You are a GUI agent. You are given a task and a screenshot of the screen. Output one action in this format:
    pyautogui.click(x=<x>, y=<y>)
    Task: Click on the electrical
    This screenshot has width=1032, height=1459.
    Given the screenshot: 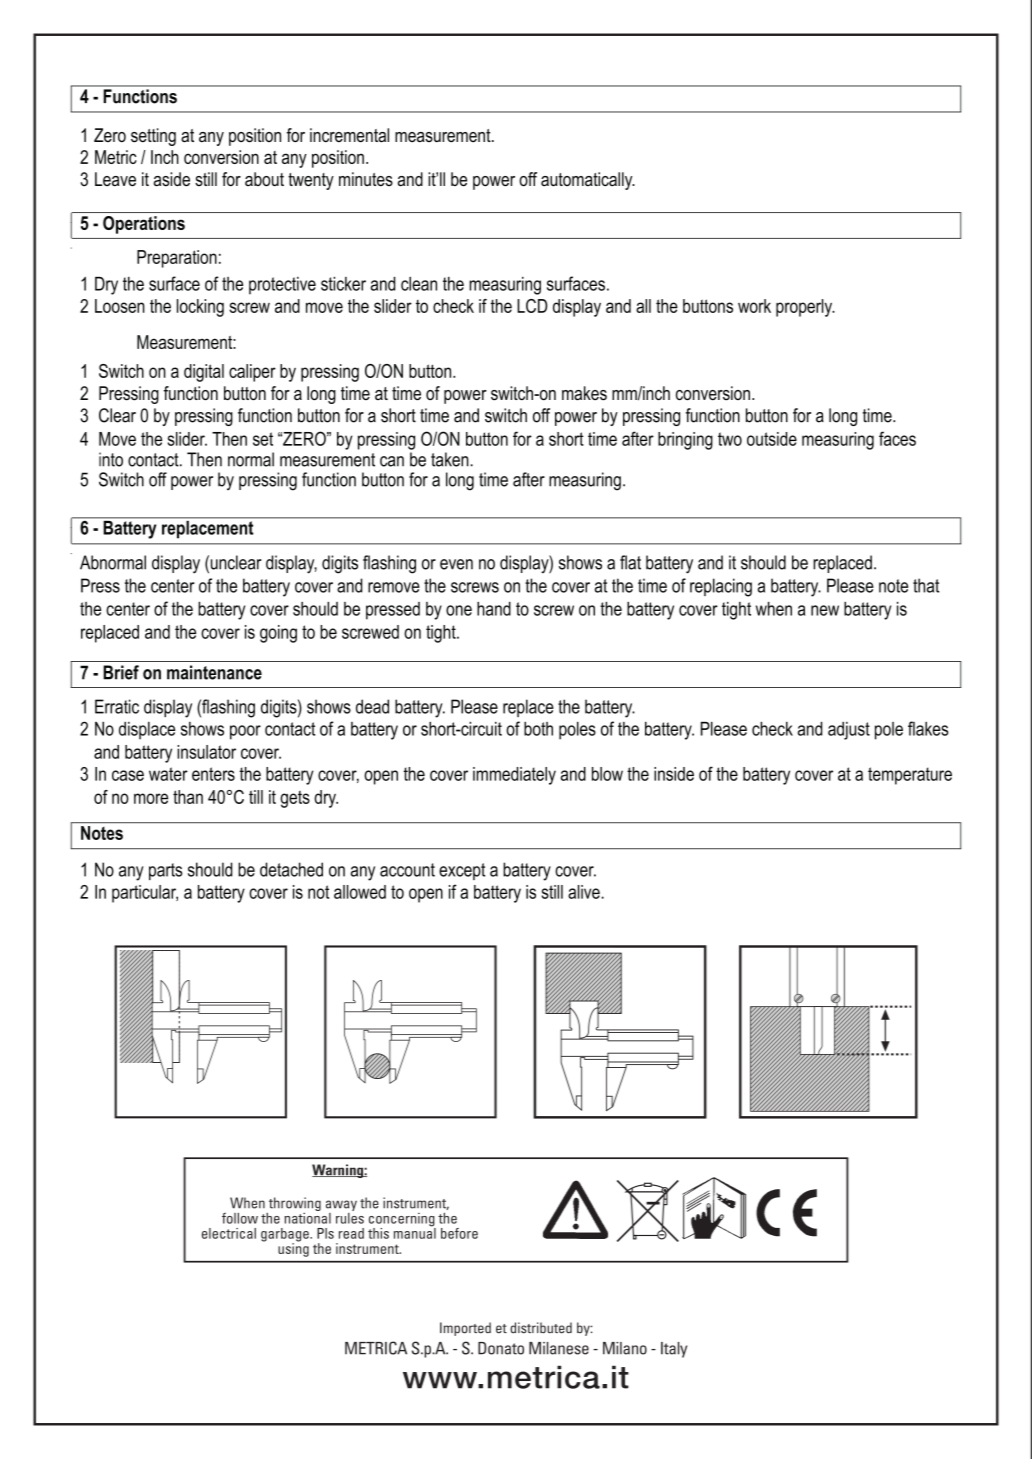 What is the action you would take?
    pyautogui.click(x=229, y=1233)
